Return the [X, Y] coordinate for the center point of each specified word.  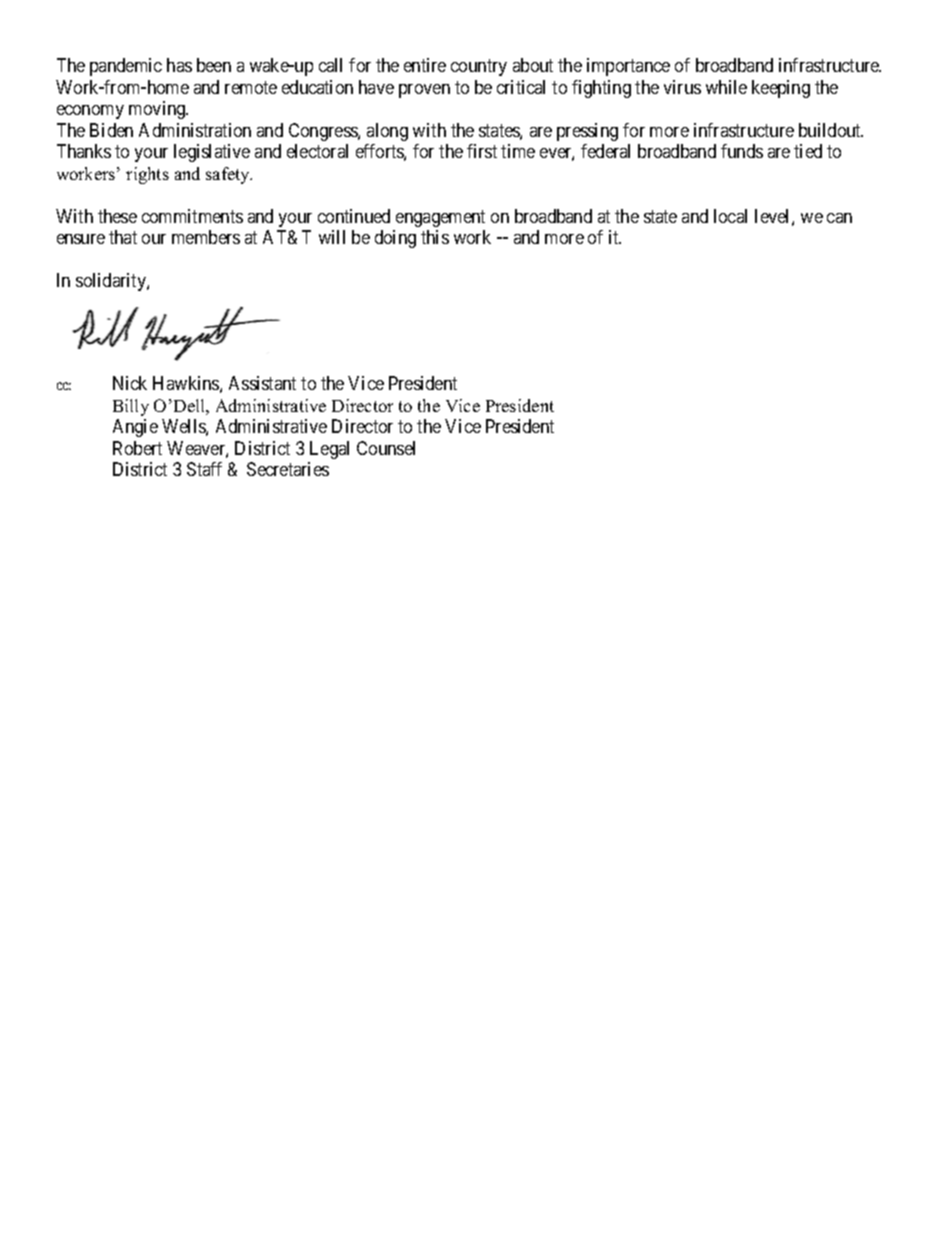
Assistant [262, 383]
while [726, 87]
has [179, 65]
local [730, 216]
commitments [192, 216]
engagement [440, 218]
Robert [137, 448]
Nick [130, 383]
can [839, 218]
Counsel [386, 448]
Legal [329, 450]
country [479, 68]
